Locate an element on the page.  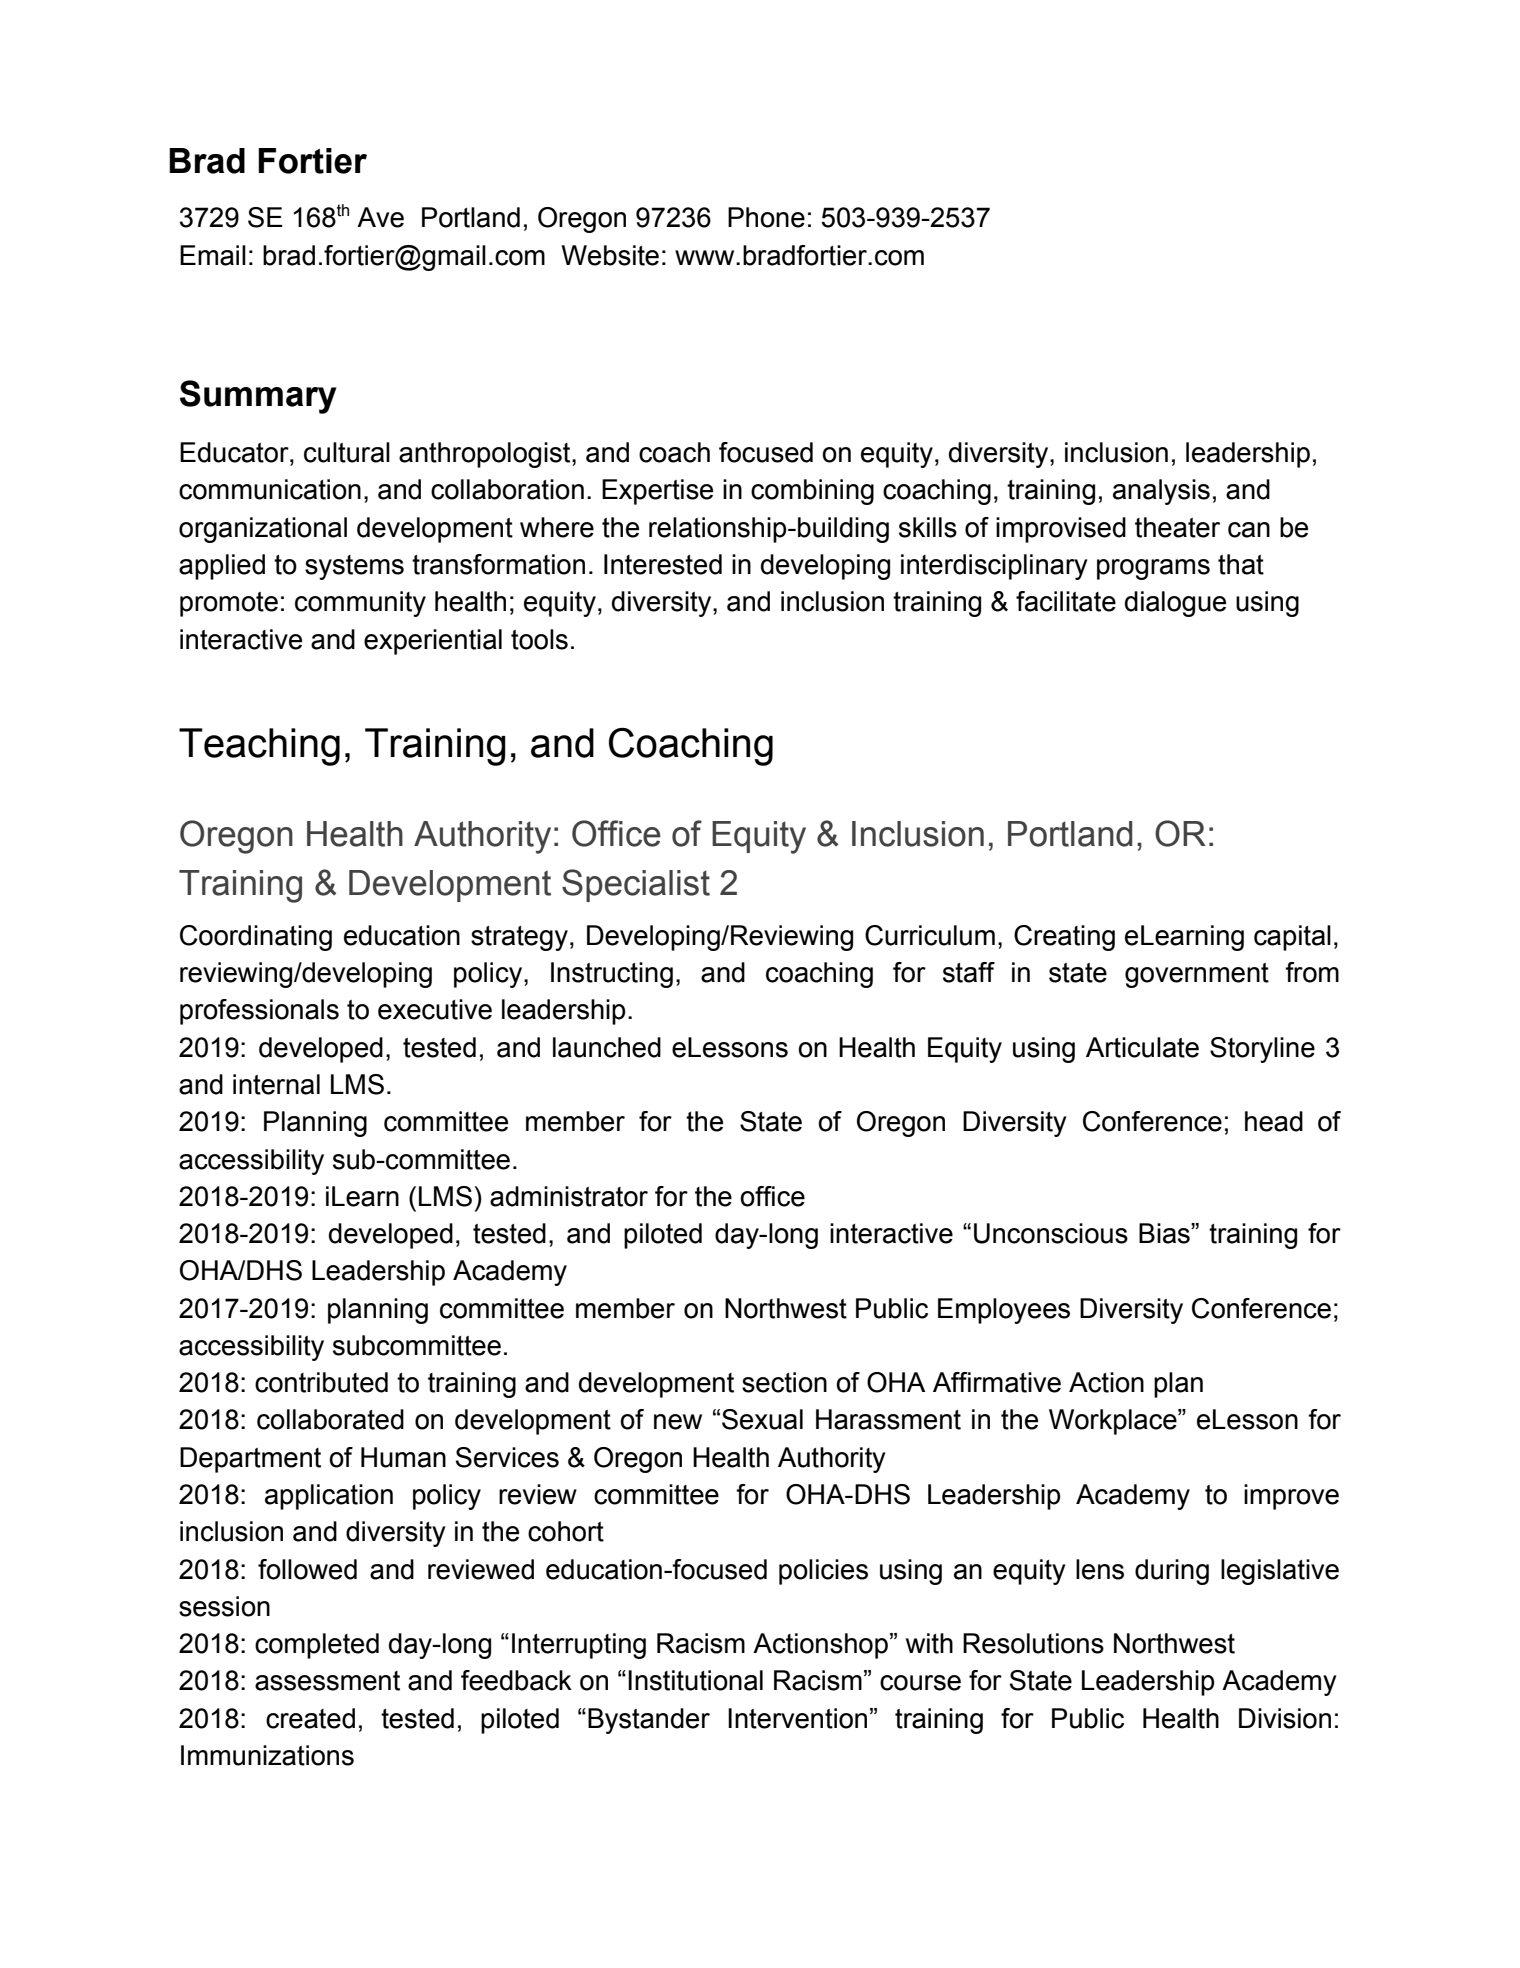
Division is located at coordinates (1285, 1718).
